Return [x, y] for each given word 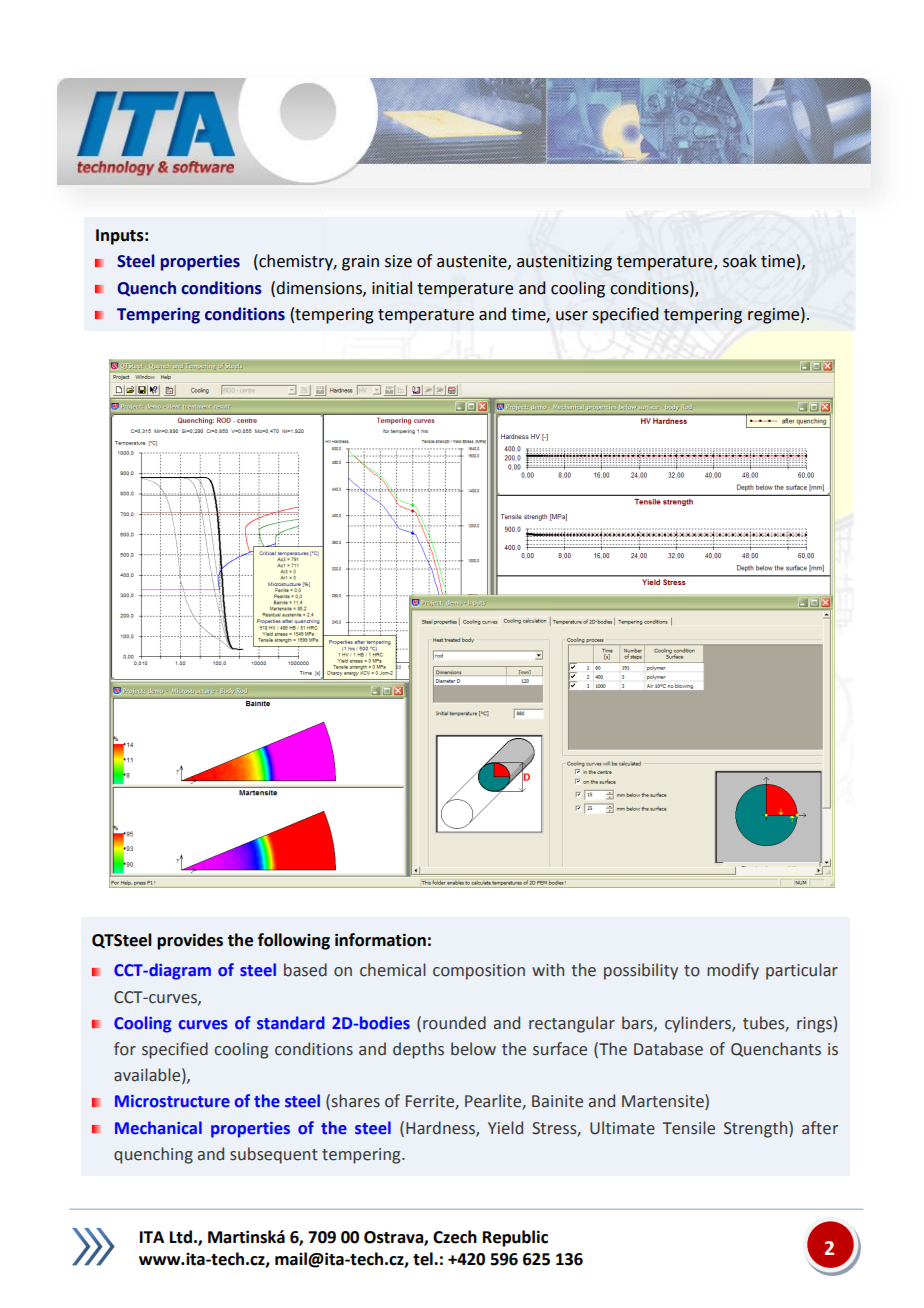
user [572, 316]
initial [392, 288]
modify [733, 971]
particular [802, 971]
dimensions [320, 288]
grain [360, 263]
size [398, 261]
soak [740, 261]
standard [291, 1022]
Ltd [181, 1237]
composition [479, 972]
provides [190, 941]
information [380, 940]
